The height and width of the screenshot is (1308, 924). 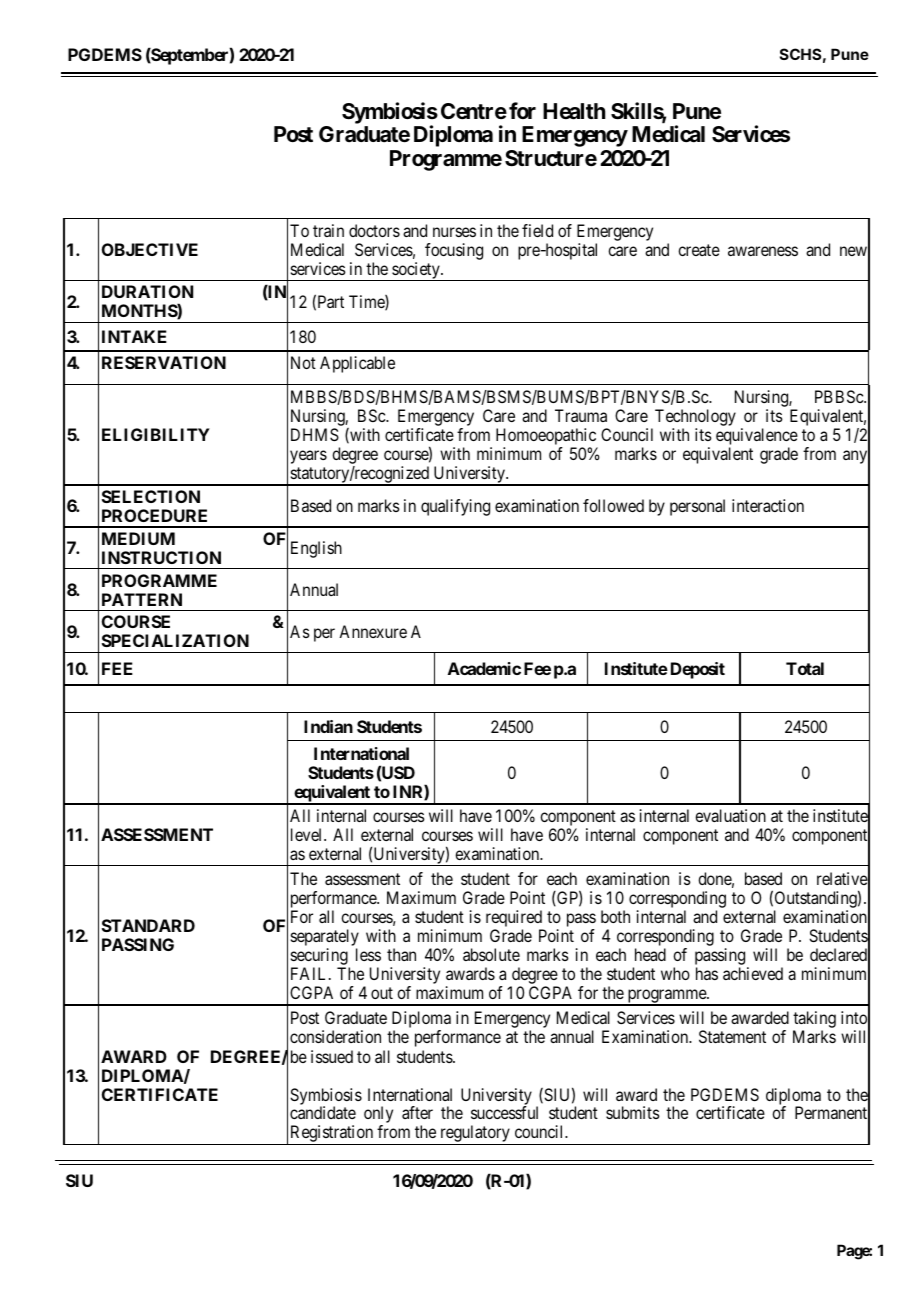 I want to click on Health, so click(x=574, y=111).
